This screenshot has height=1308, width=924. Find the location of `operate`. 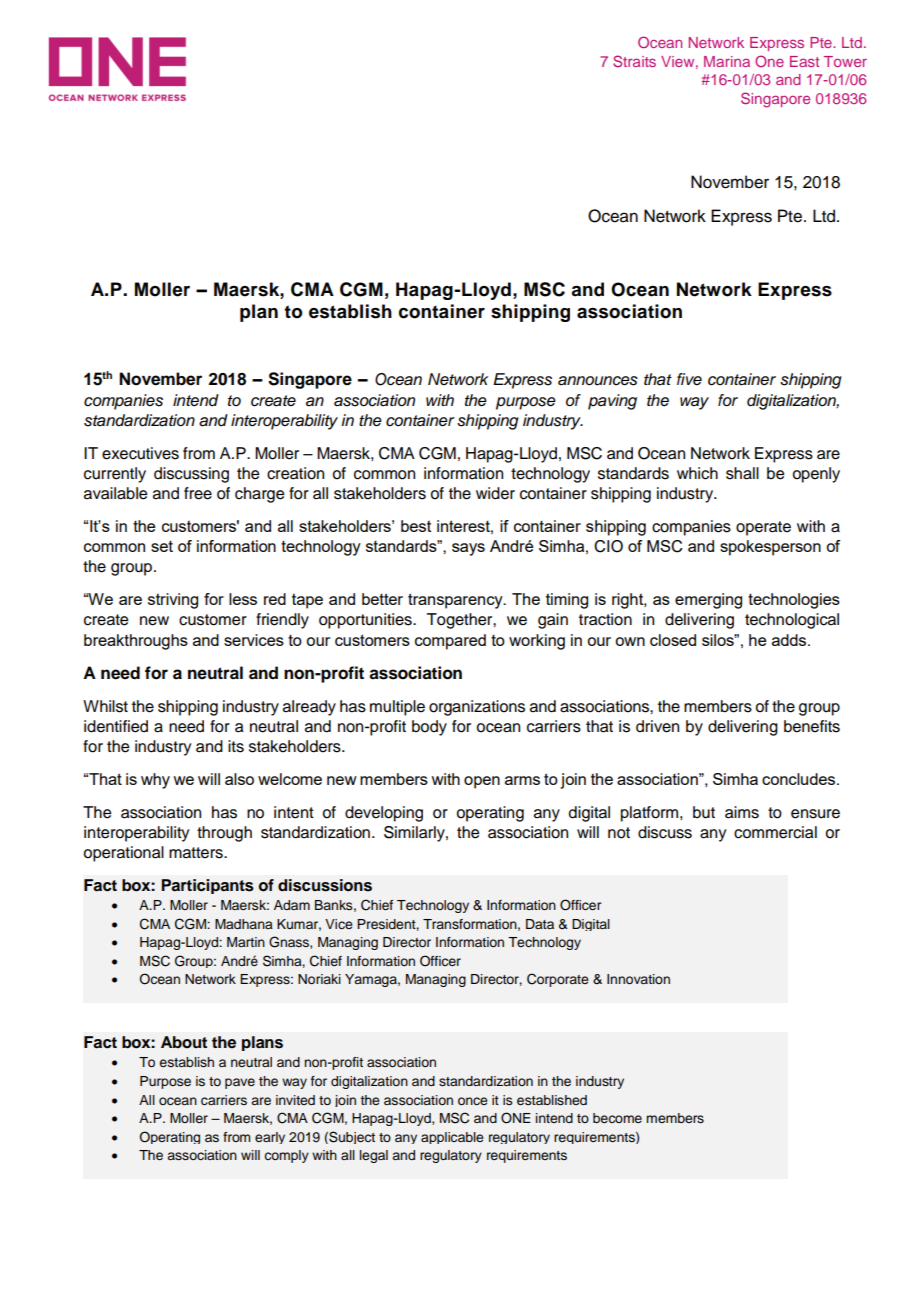

operate is located at coordinates (763, 528).
